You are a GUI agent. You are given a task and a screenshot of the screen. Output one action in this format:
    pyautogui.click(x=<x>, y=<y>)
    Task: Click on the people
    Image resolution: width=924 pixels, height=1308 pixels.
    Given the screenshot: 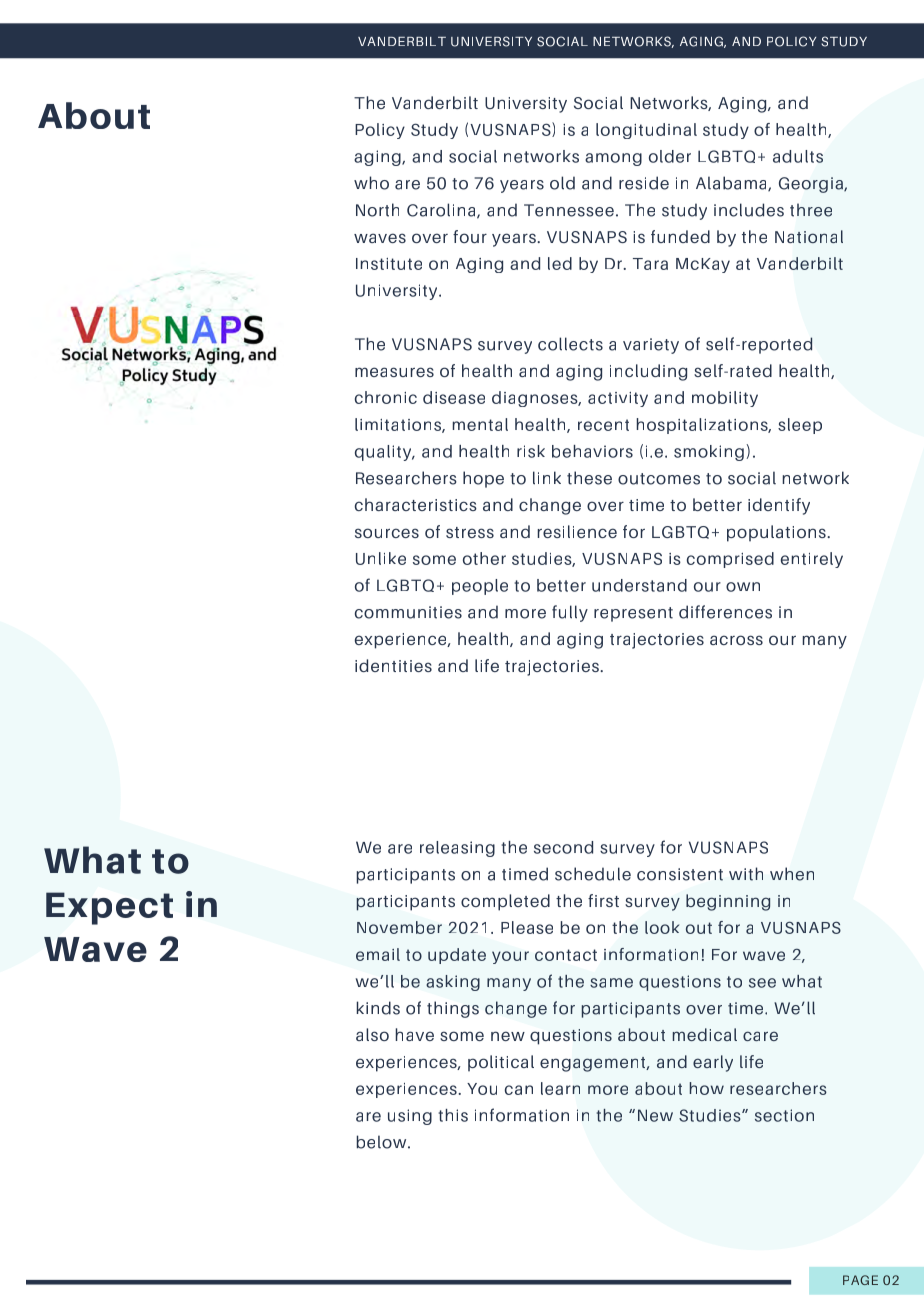 What is the action you would take?
    pyautogui.click(x=480, y=587)
